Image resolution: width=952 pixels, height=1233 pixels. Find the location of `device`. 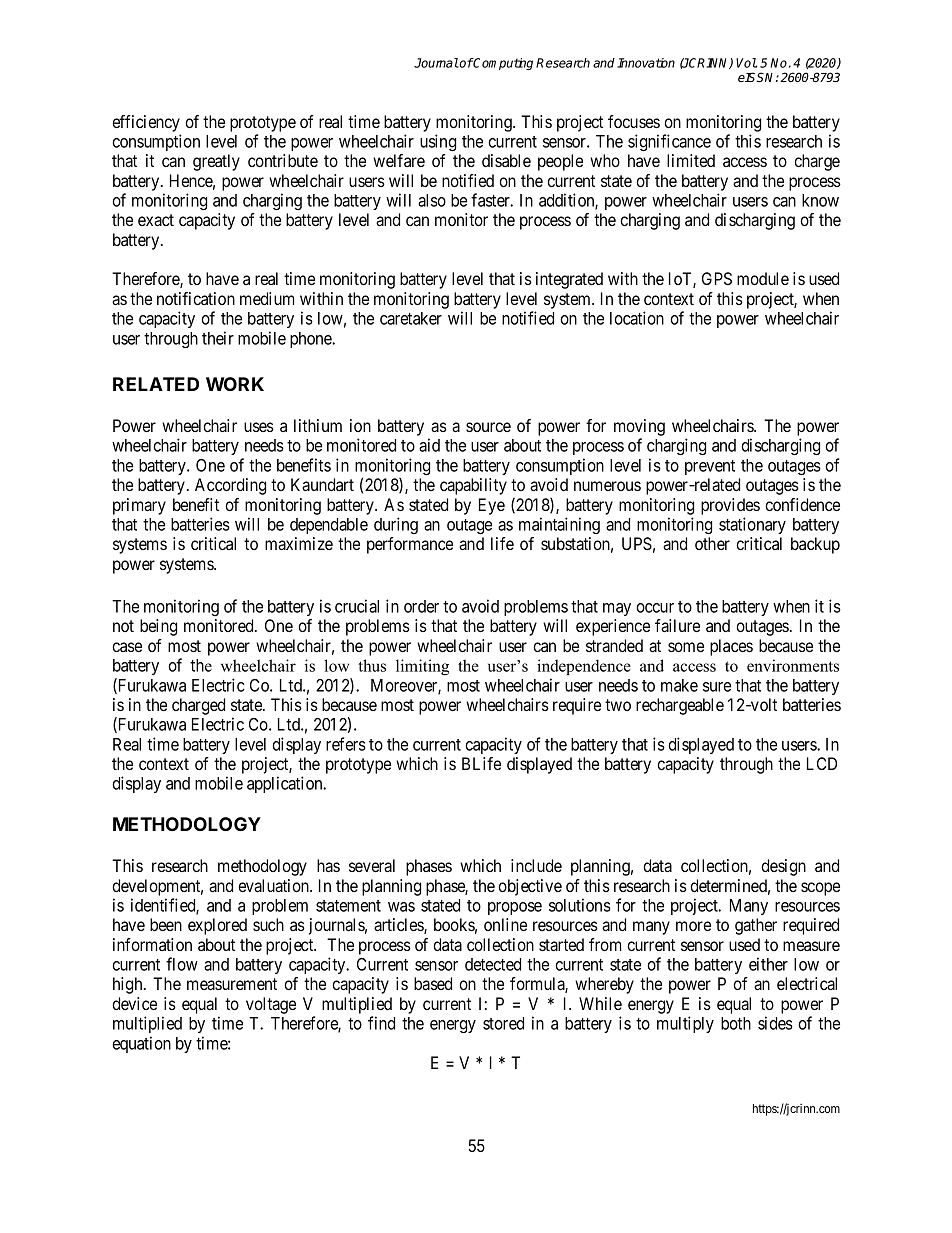

device is located at coordinates (134, 1003).
